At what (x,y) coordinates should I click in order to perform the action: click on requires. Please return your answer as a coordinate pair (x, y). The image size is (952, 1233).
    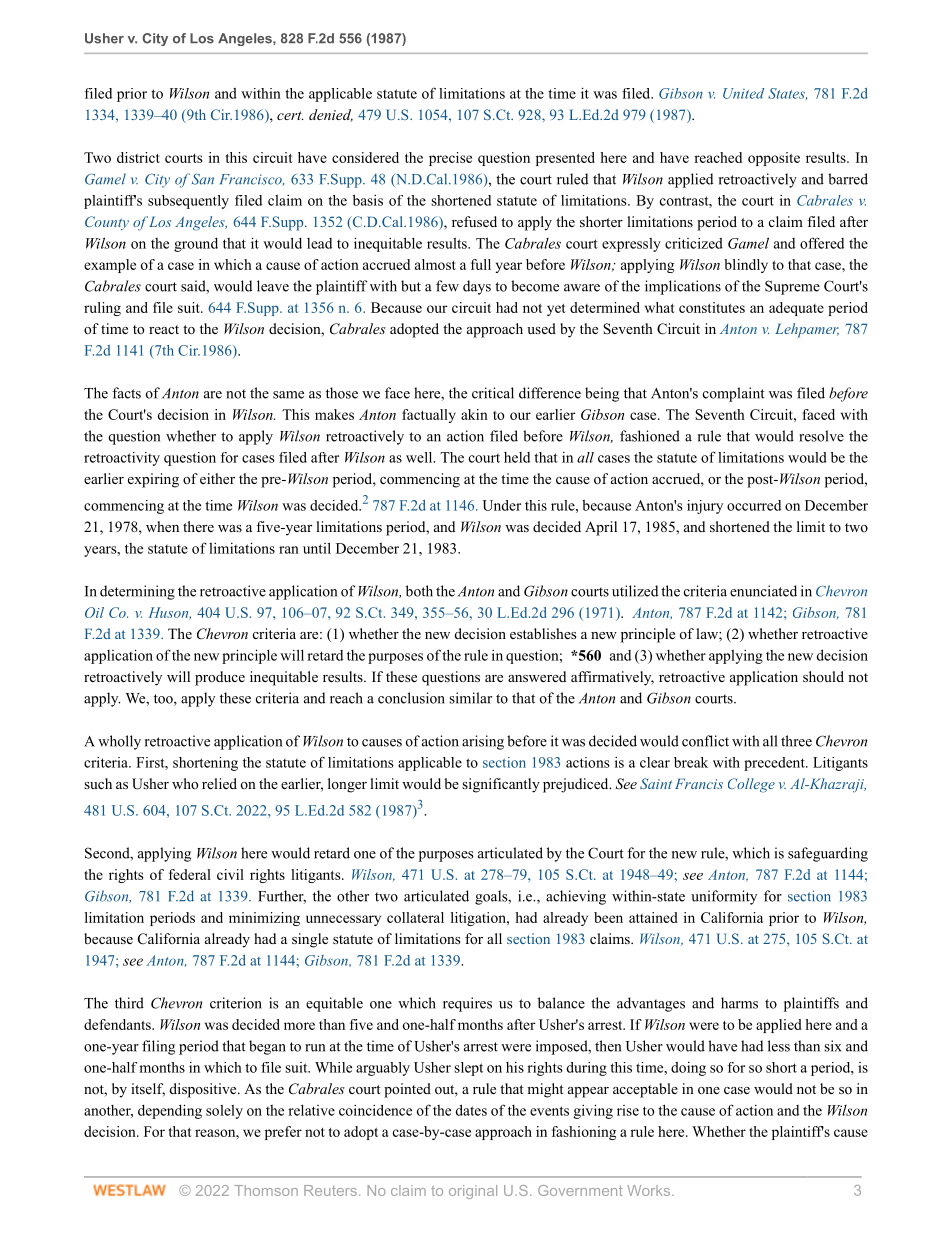
    Looking at the image, I should click on (467, 1004).
